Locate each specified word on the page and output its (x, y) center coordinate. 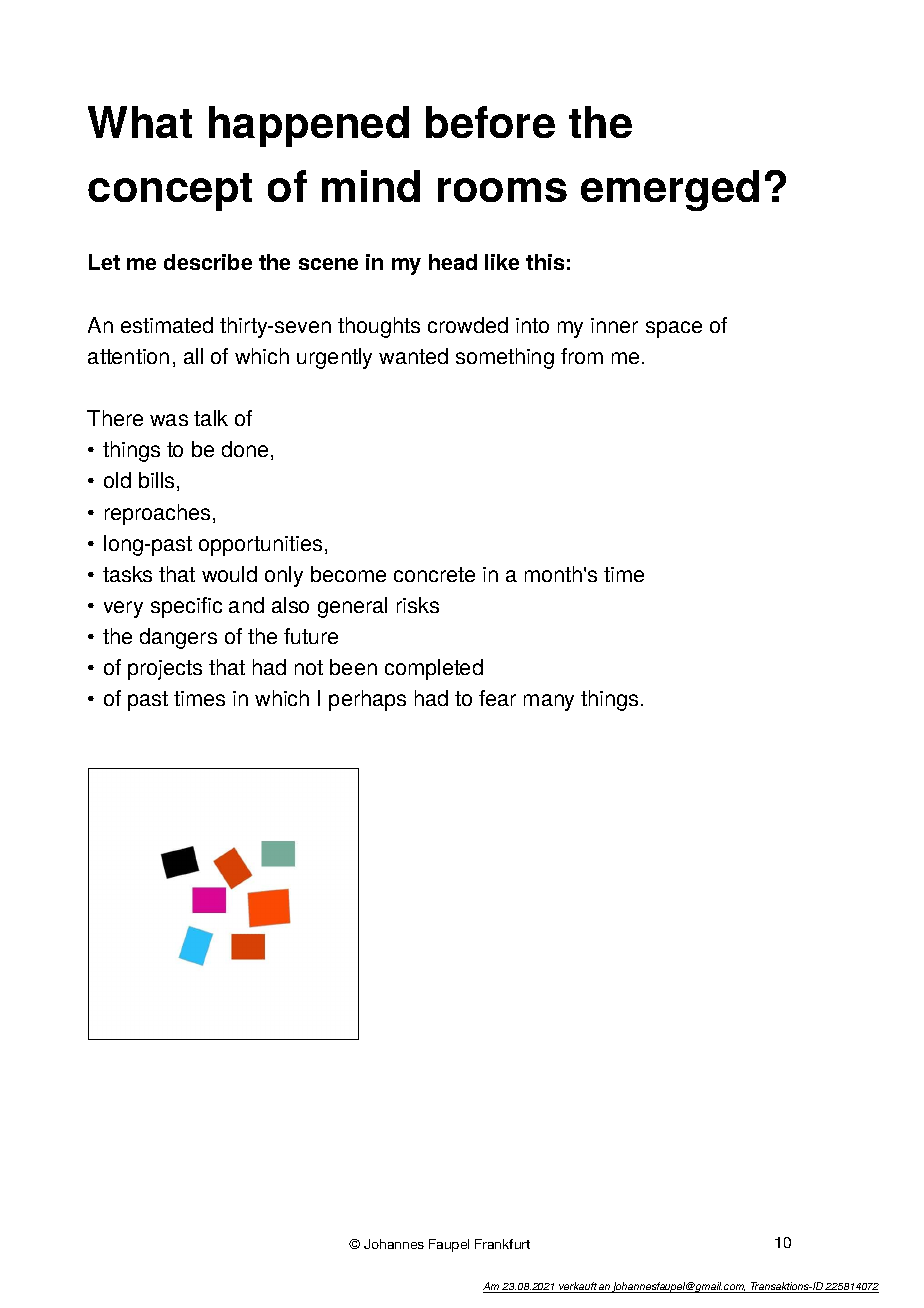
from (582, 356)
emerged (670, 190)
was (169, 420)
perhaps (367, 700)
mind (371, 186)
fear (497, 698)
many (549, 702)
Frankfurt (502, 1244)
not (309, 667)
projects (165, 670)
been (353, 667)
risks (418, 605)
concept (170, 192)
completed (434, 669)
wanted (413, 356)
